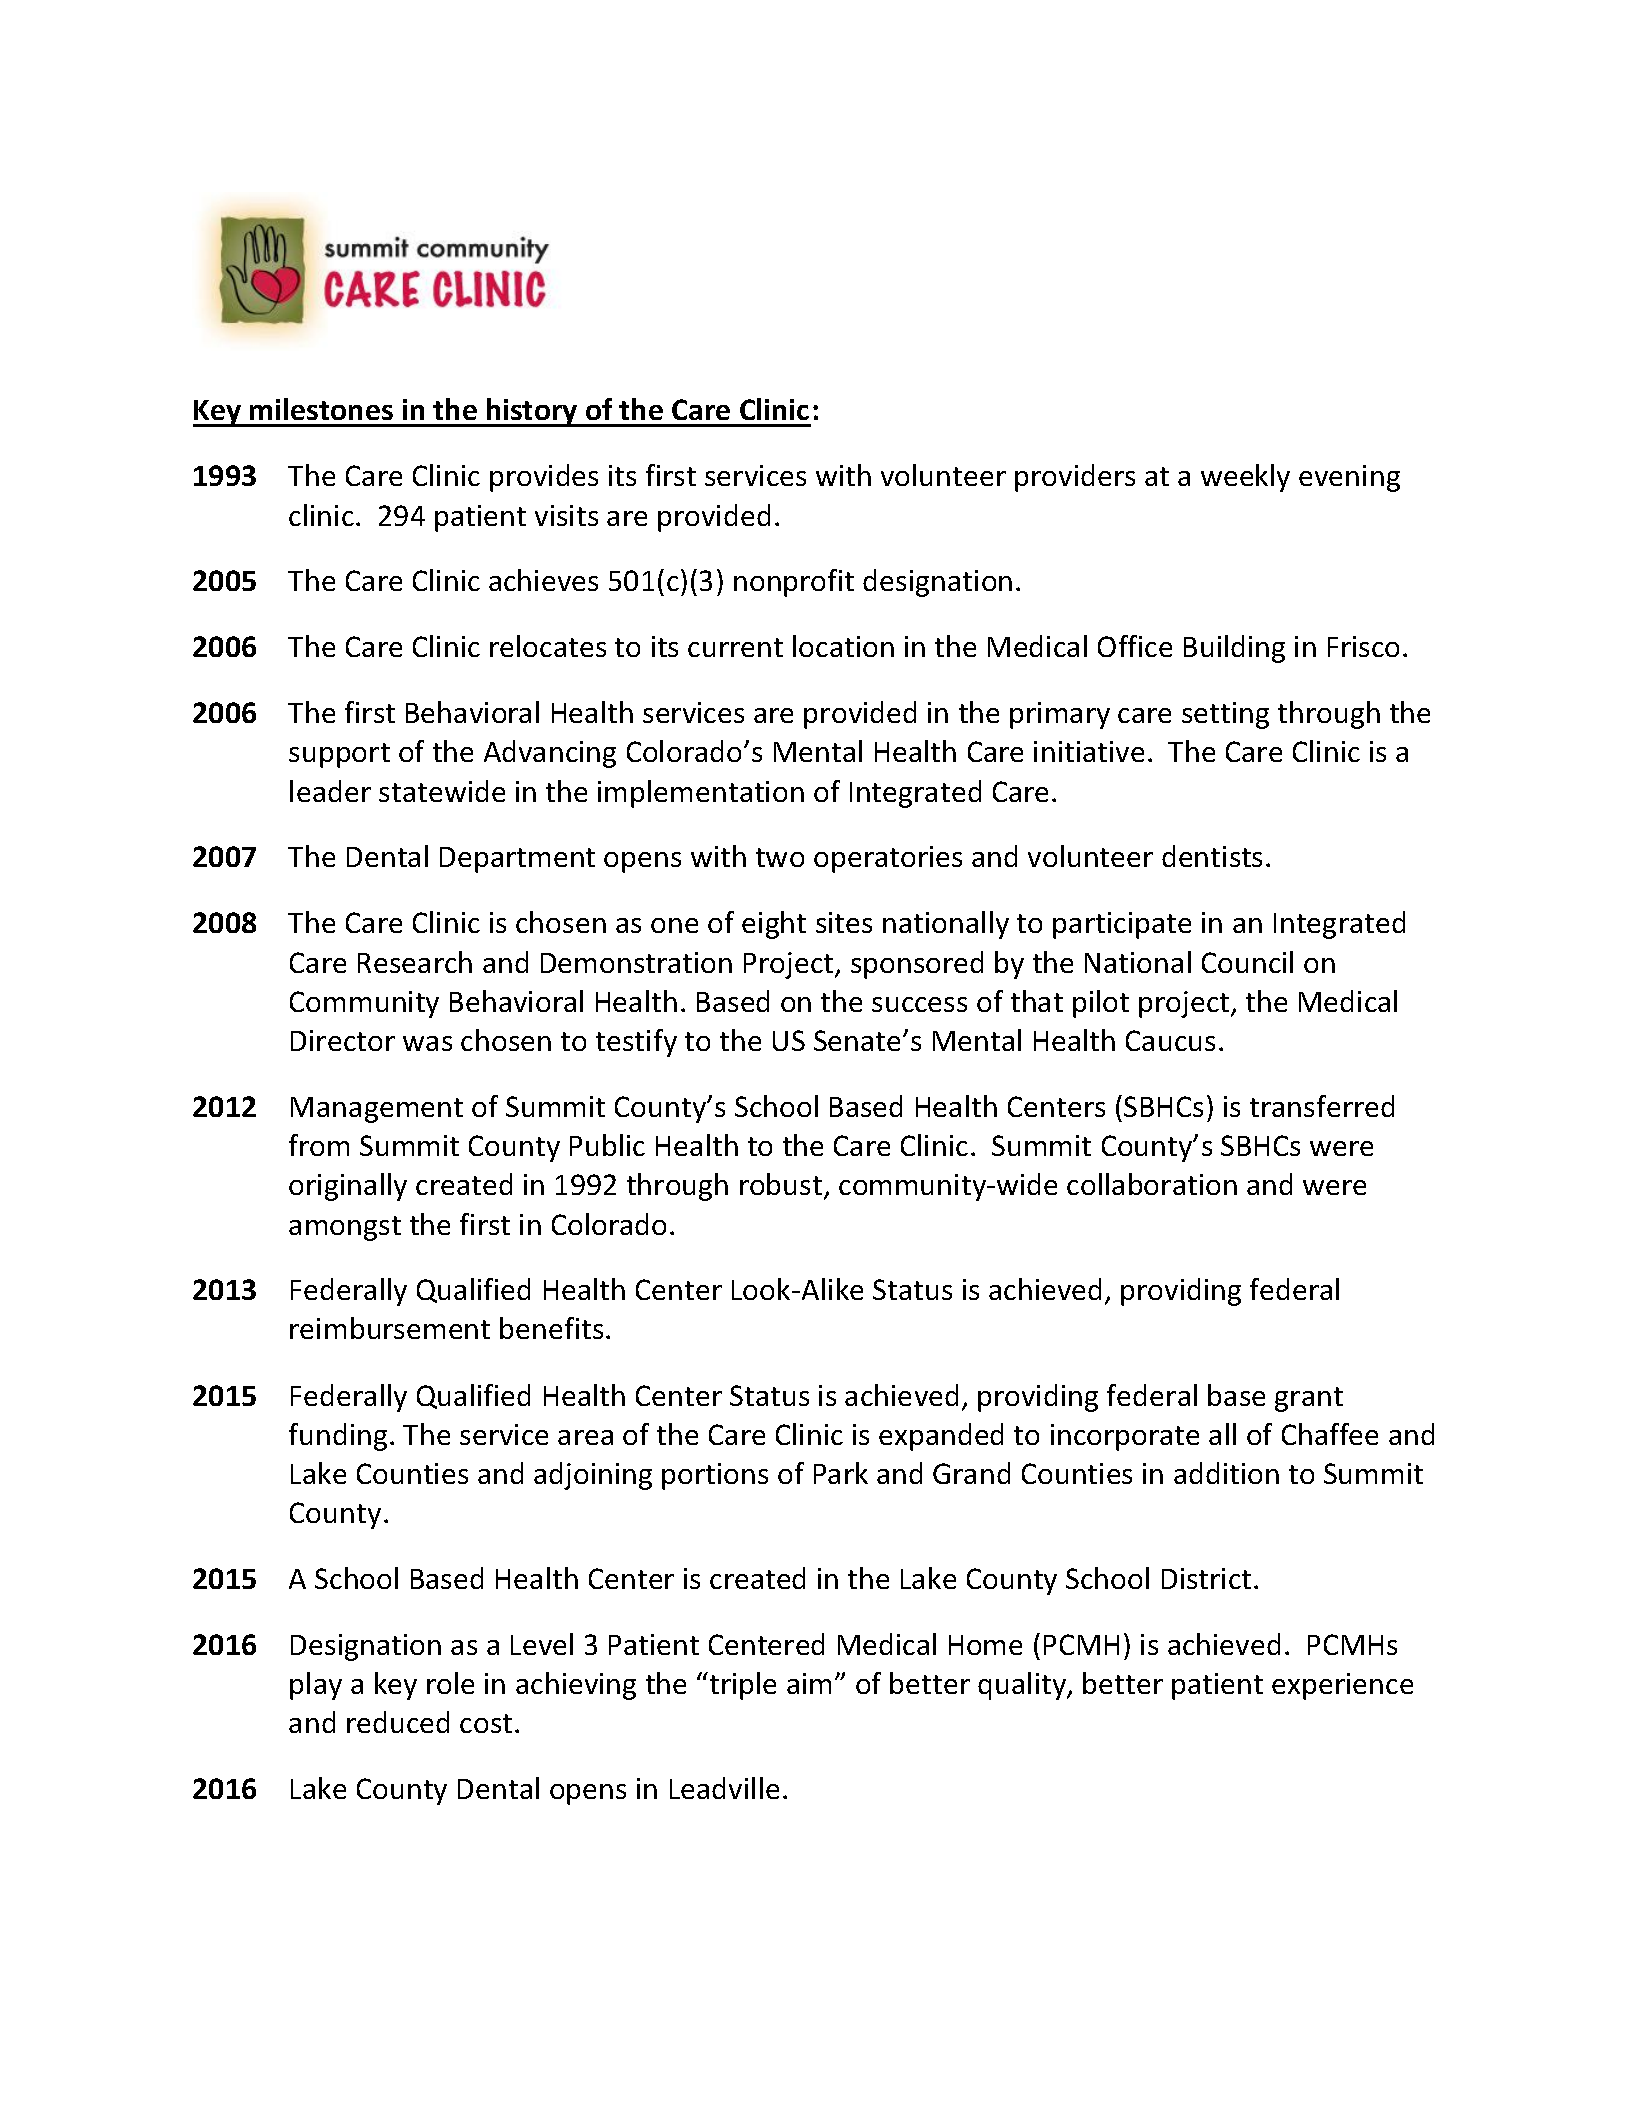 The width and height of the page is (1636, 2118). I want to click on history, so click(532, 412).
